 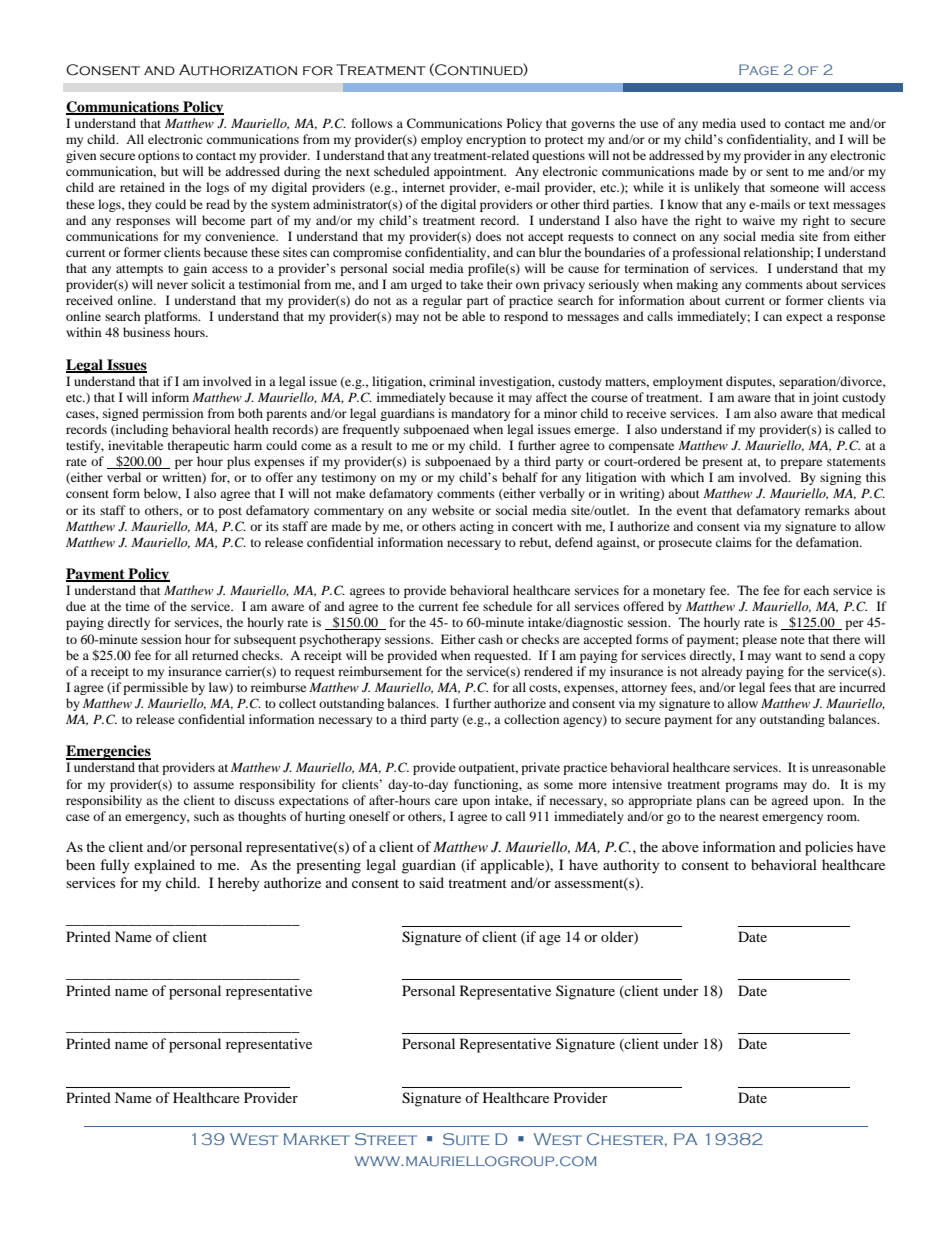 What do you see at coordinates (431, 882) in the page?
I see `said` at bounding box center [431, 882].
